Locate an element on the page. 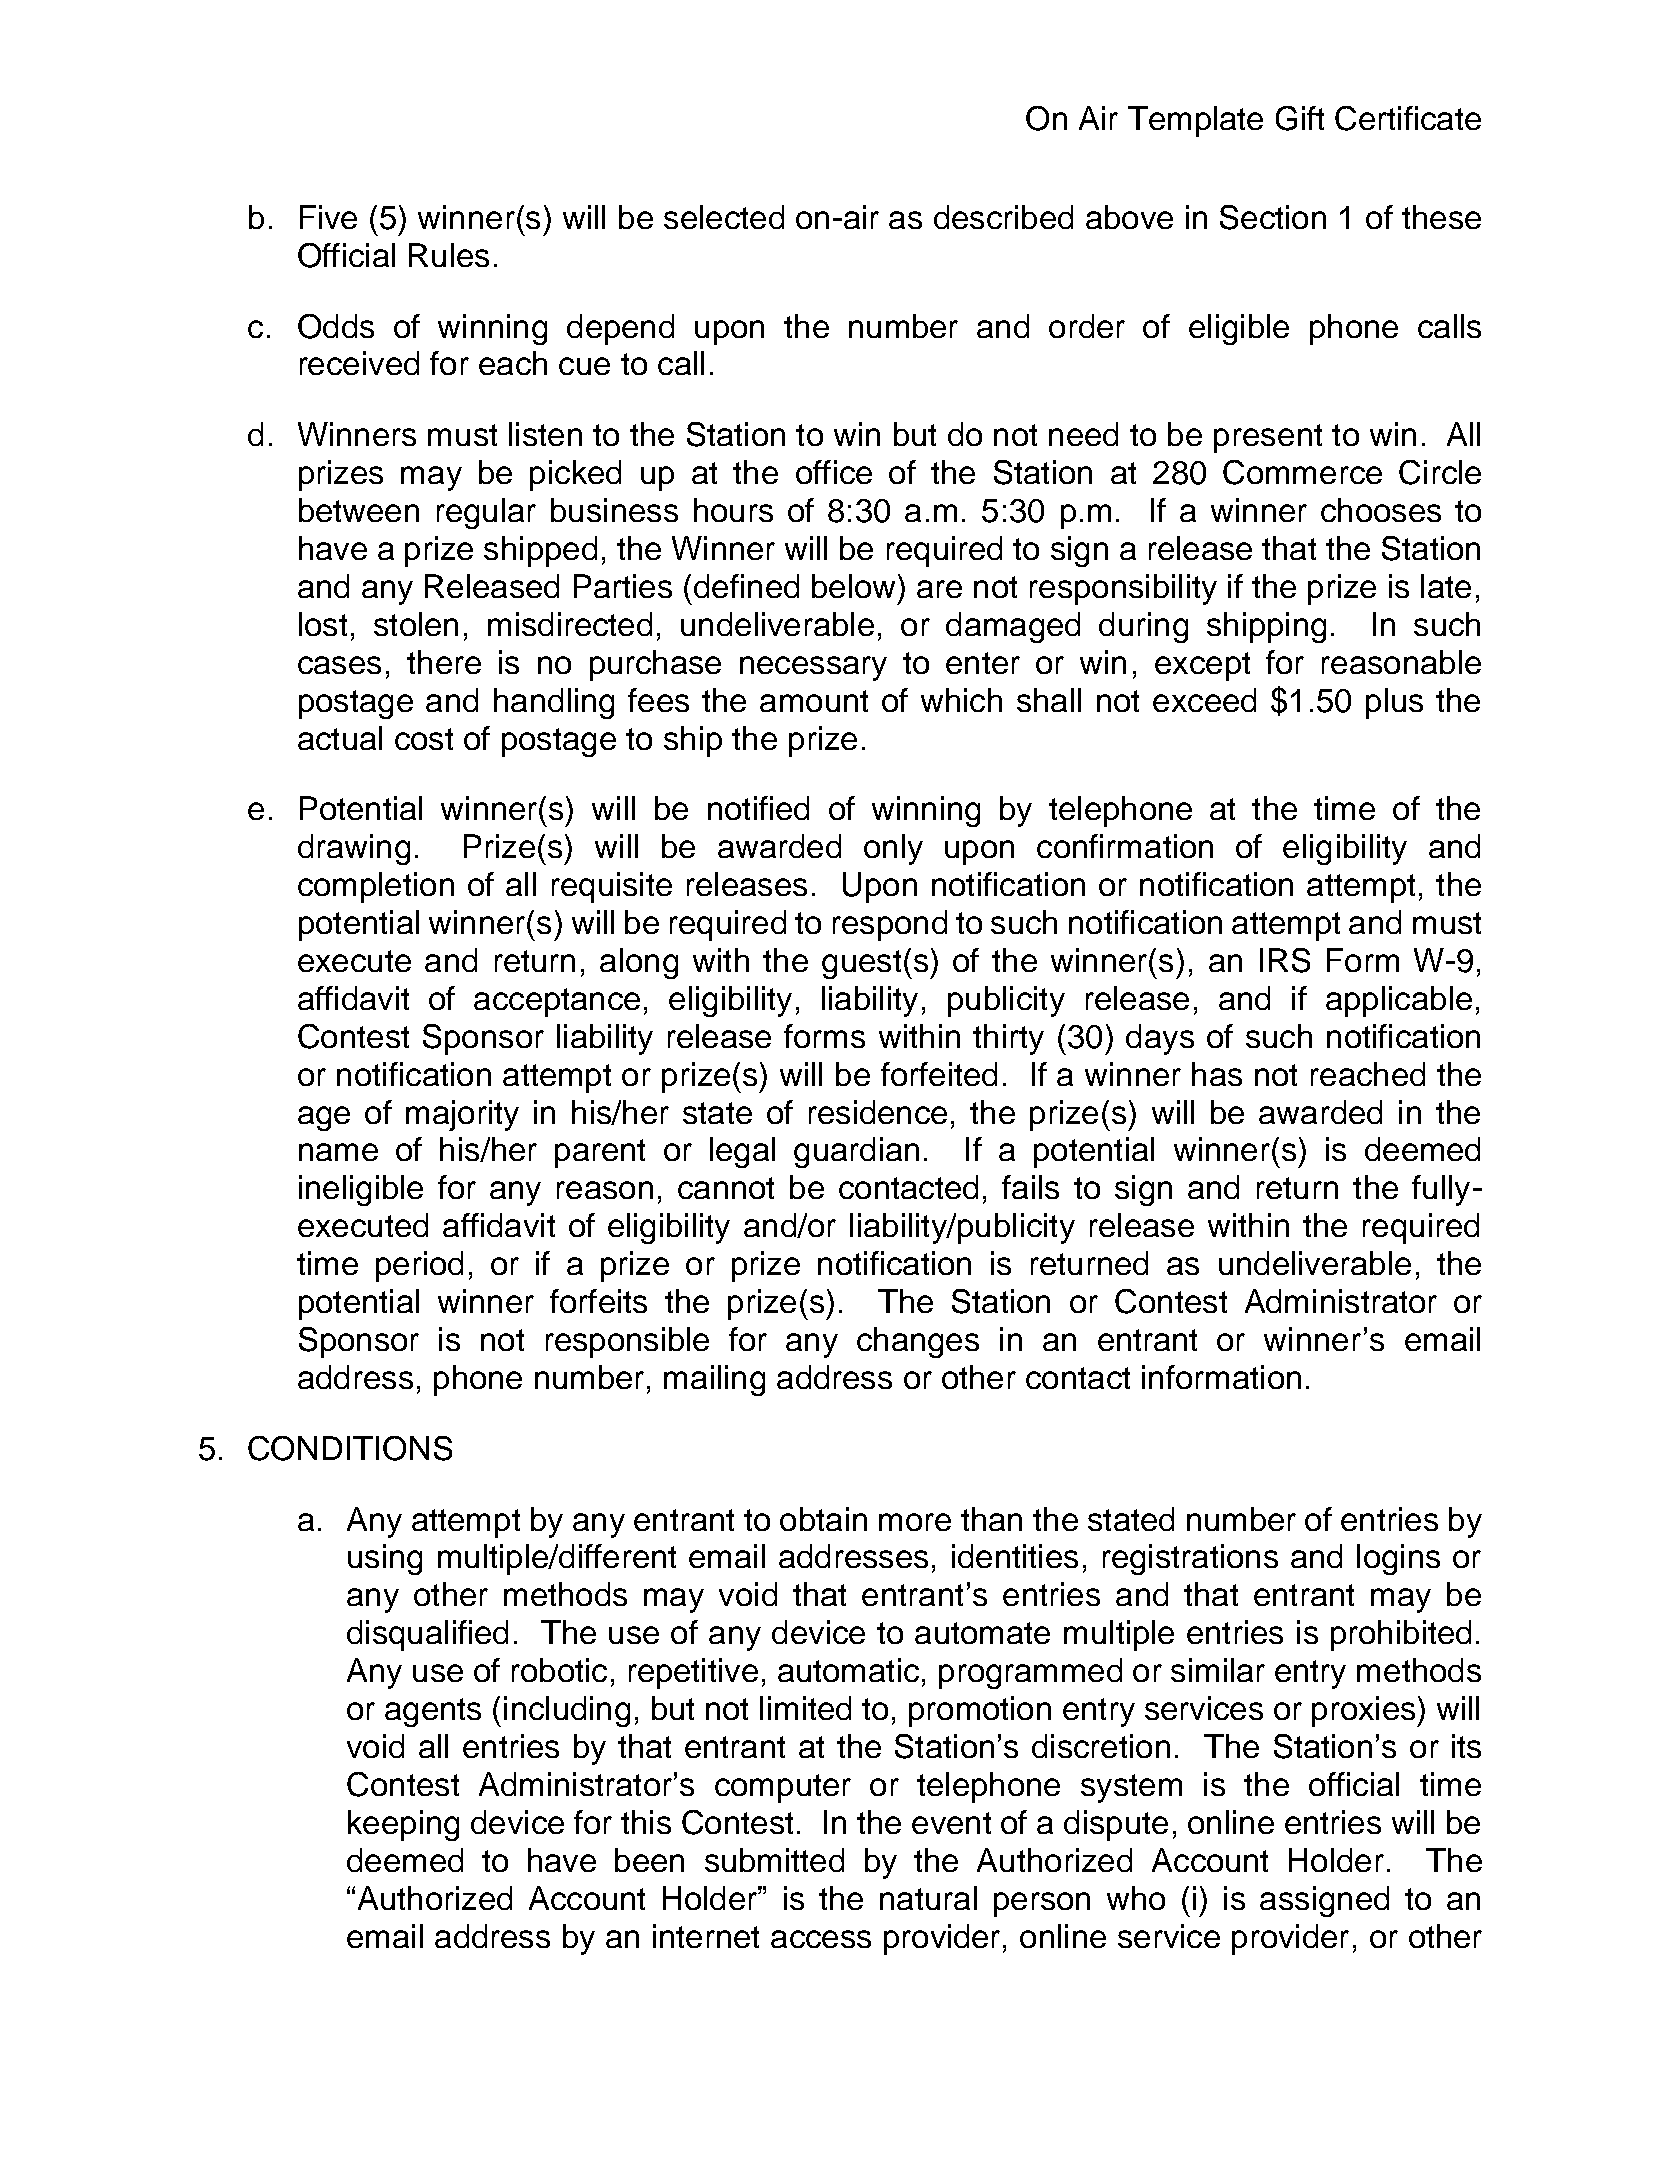 The height and width of the page is (2175, 1680). IRS is located at coordinates (1285, 960).
